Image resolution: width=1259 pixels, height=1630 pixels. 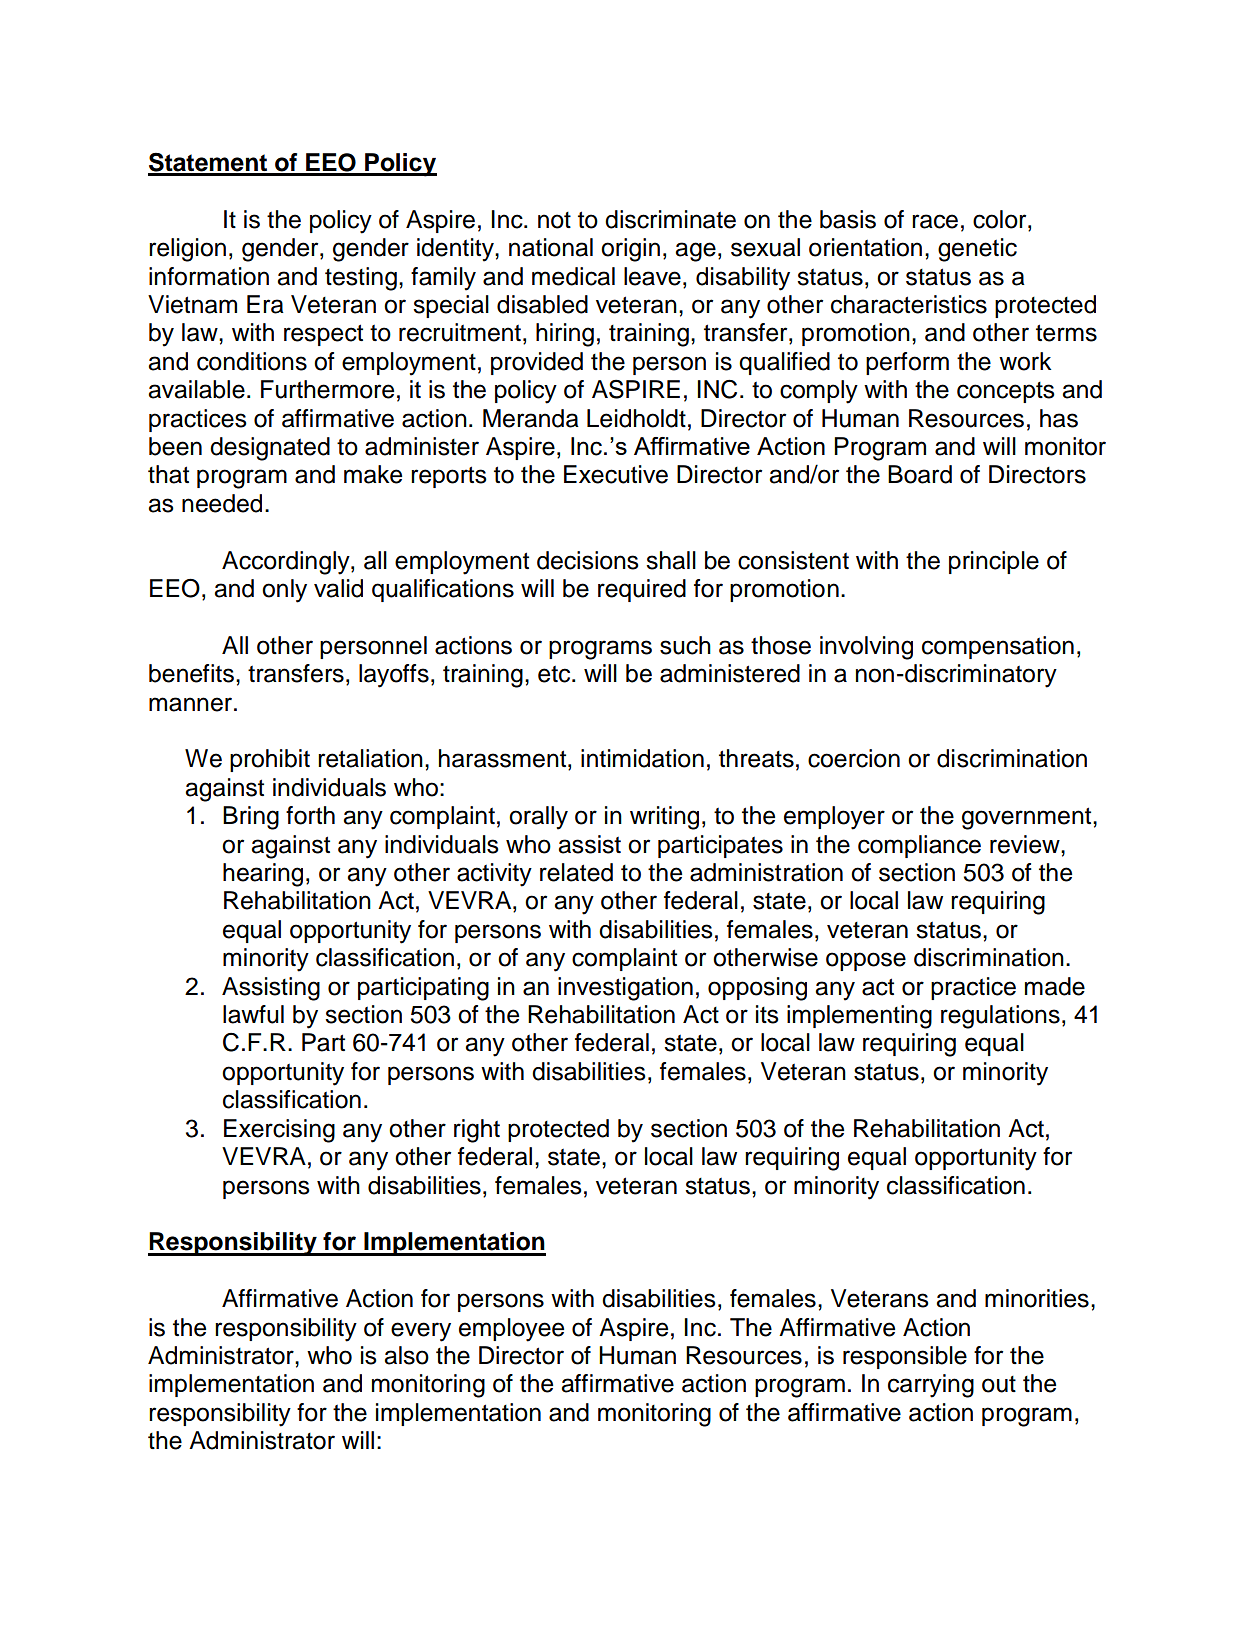 What do you see at coordinates (630, 250) in the screenshot?
I see `origin` at bounding box center [630, 250].
